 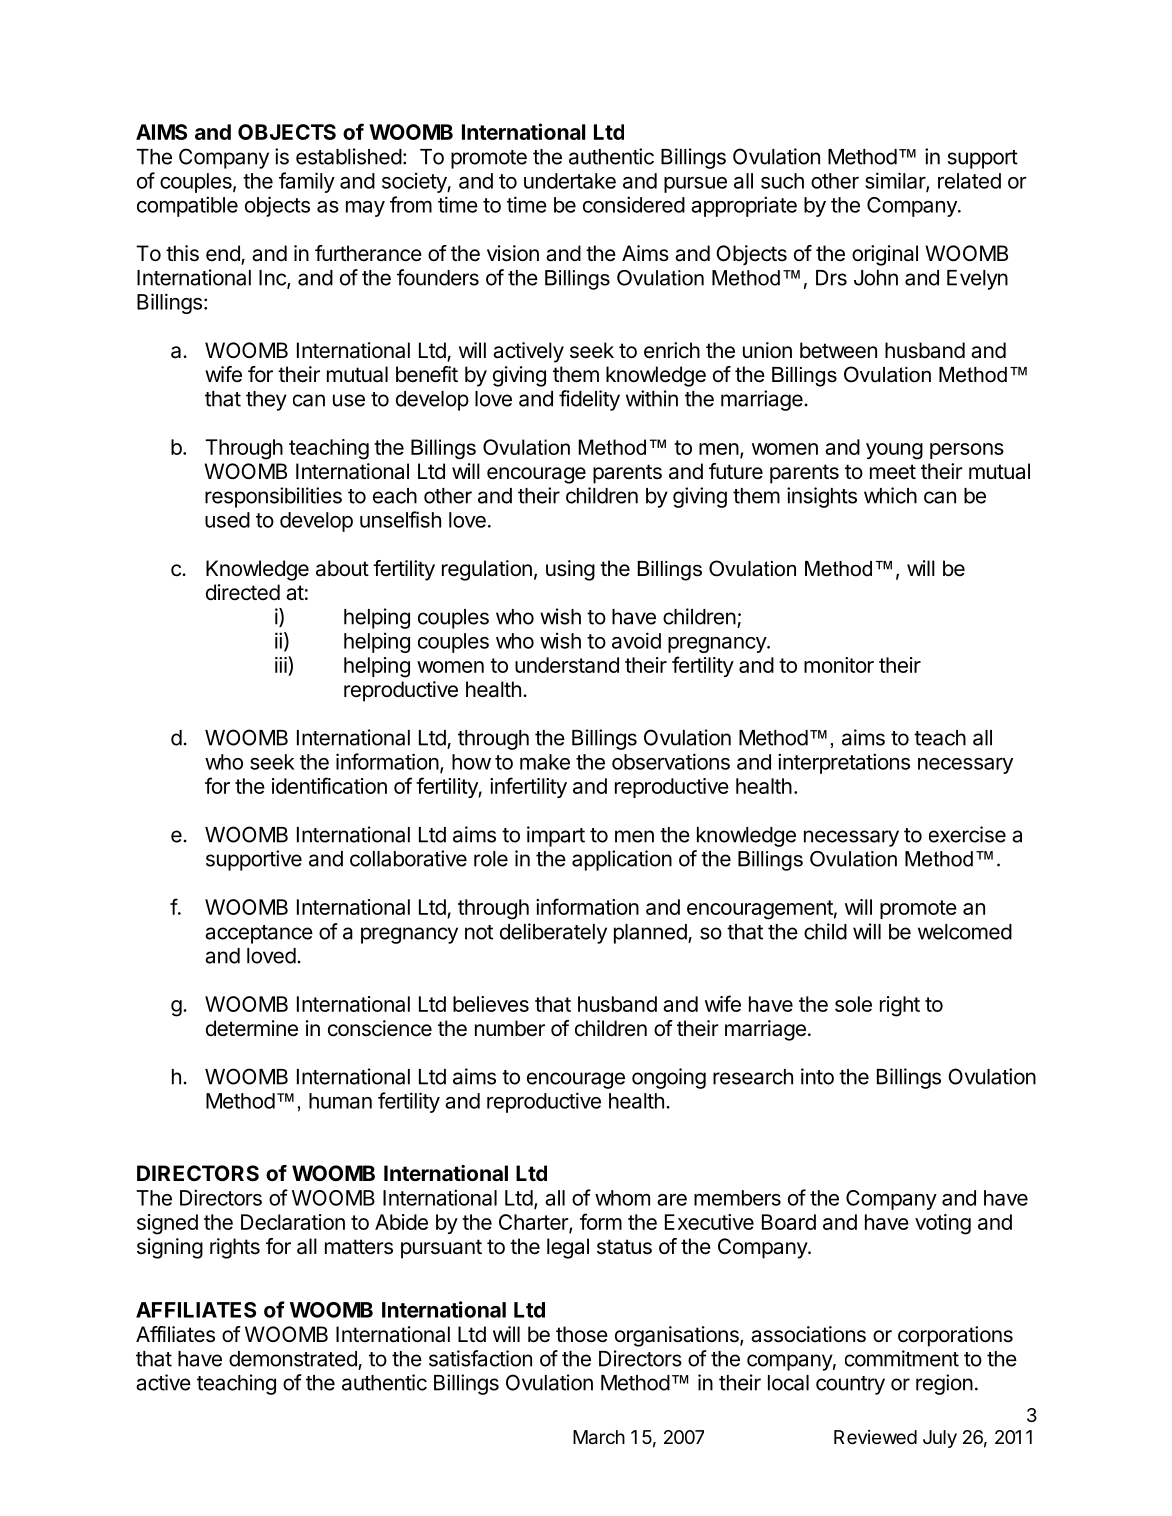 What do you see at coordinates (599, 1437) in the image?
I see `March` at bounding box center [599, 1437].
